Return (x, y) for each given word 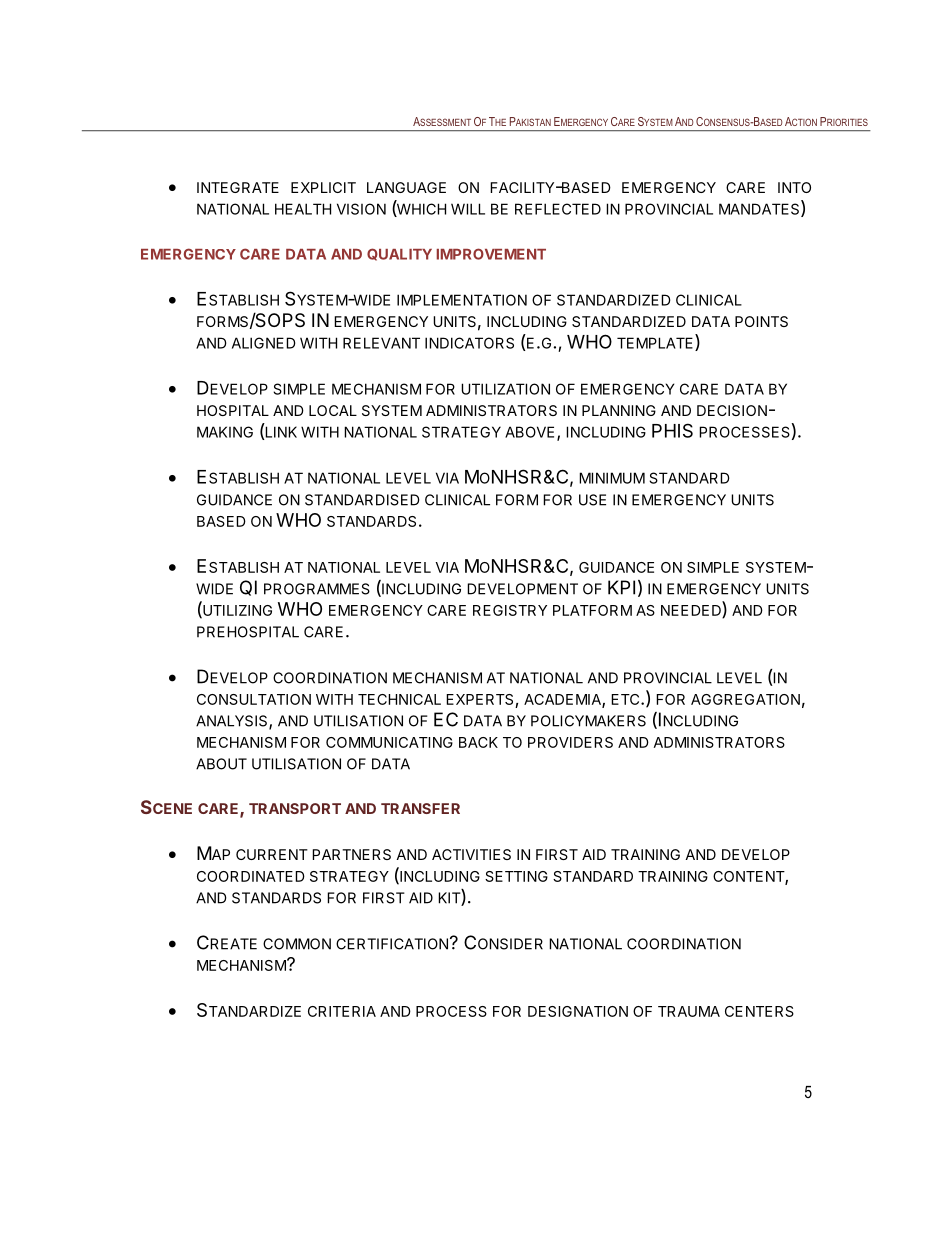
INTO (794, 187)
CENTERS (759, 1011)
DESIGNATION (578, 1011)
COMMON (297, 944)
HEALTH (303, 209)
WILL (468, 209)
